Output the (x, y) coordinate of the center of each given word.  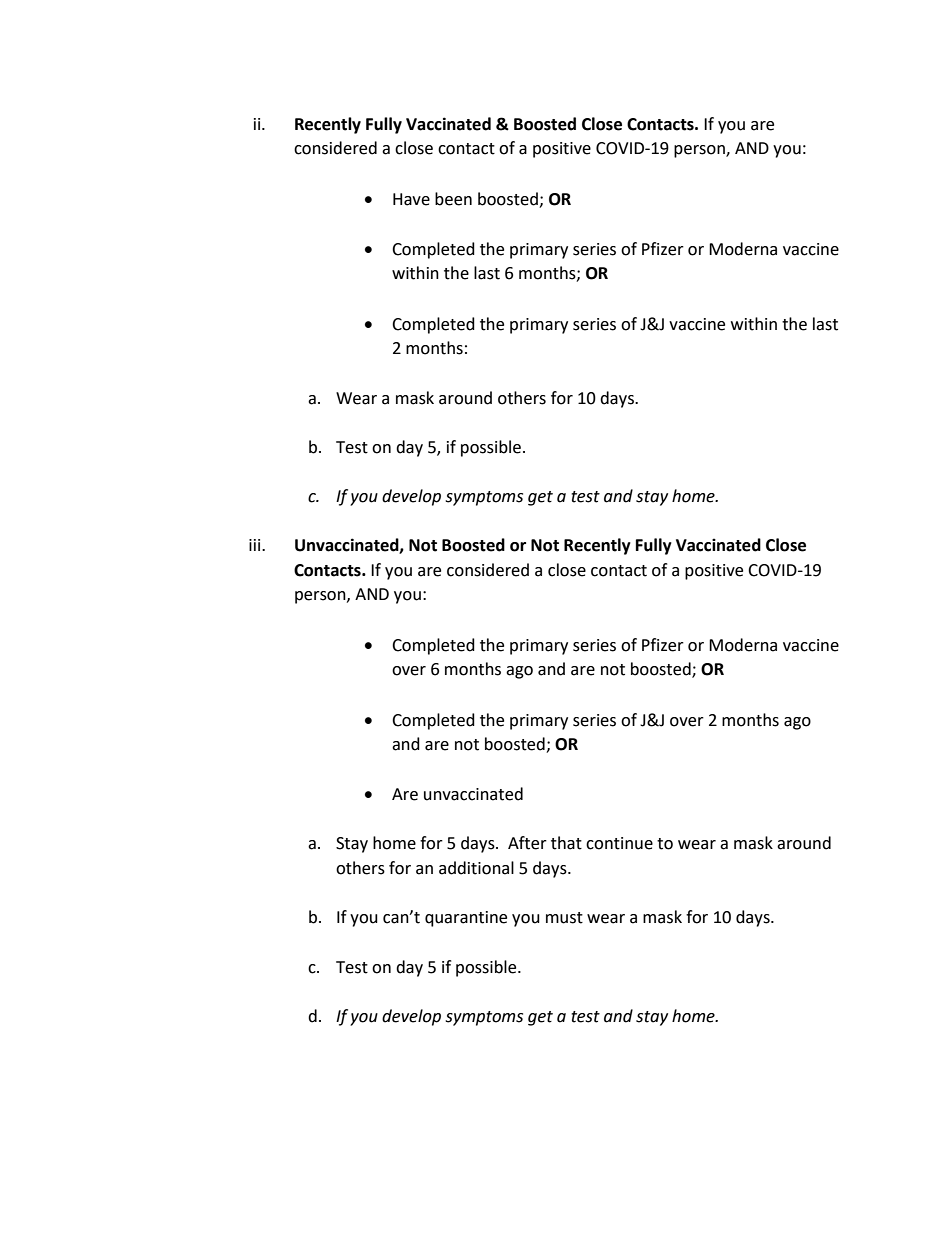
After (527, 843)
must (564, 918)
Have (411, 199)
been (453, 199)
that (566, 843)
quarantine (466, 919)
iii (256, 545)
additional (476, 868)
